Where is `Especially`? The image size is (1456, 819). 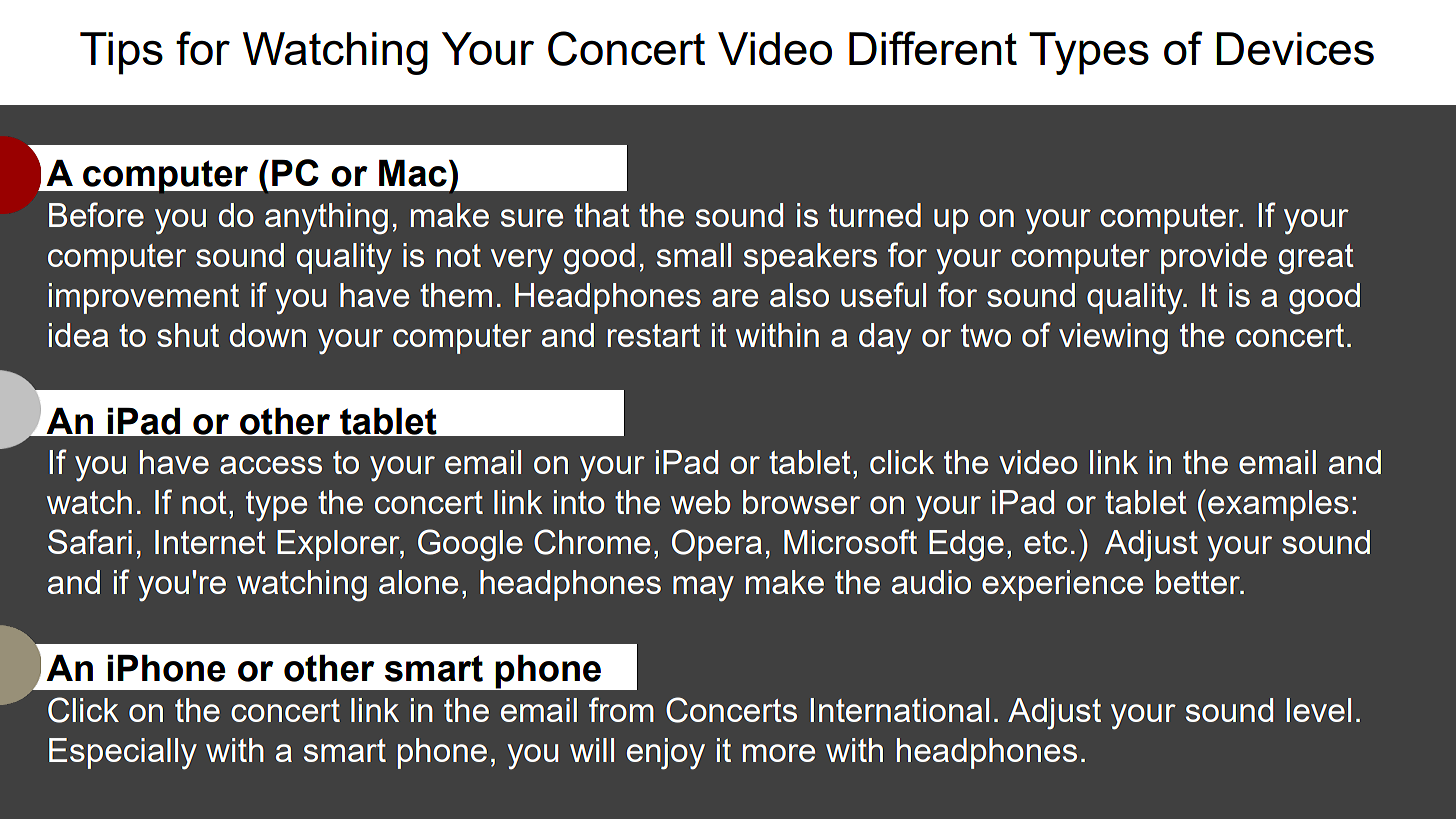 Especially is located at coordinates (123, 754).
